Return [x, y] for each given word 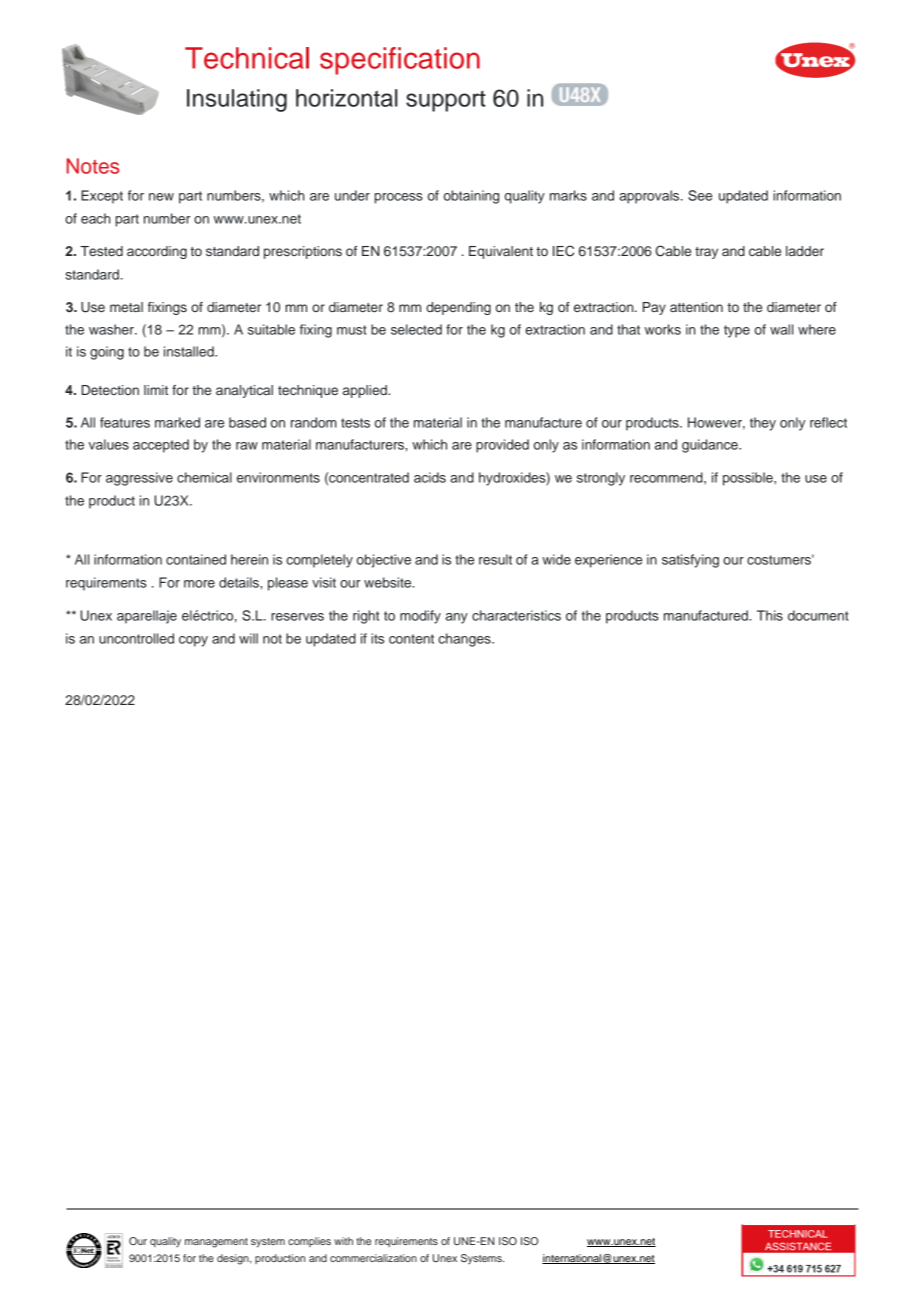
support [446, 101]
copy [193, 641]
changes [465, 640]
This [770, 615]
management [216, 1243]
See [700, 195]
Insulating [237, 100]
